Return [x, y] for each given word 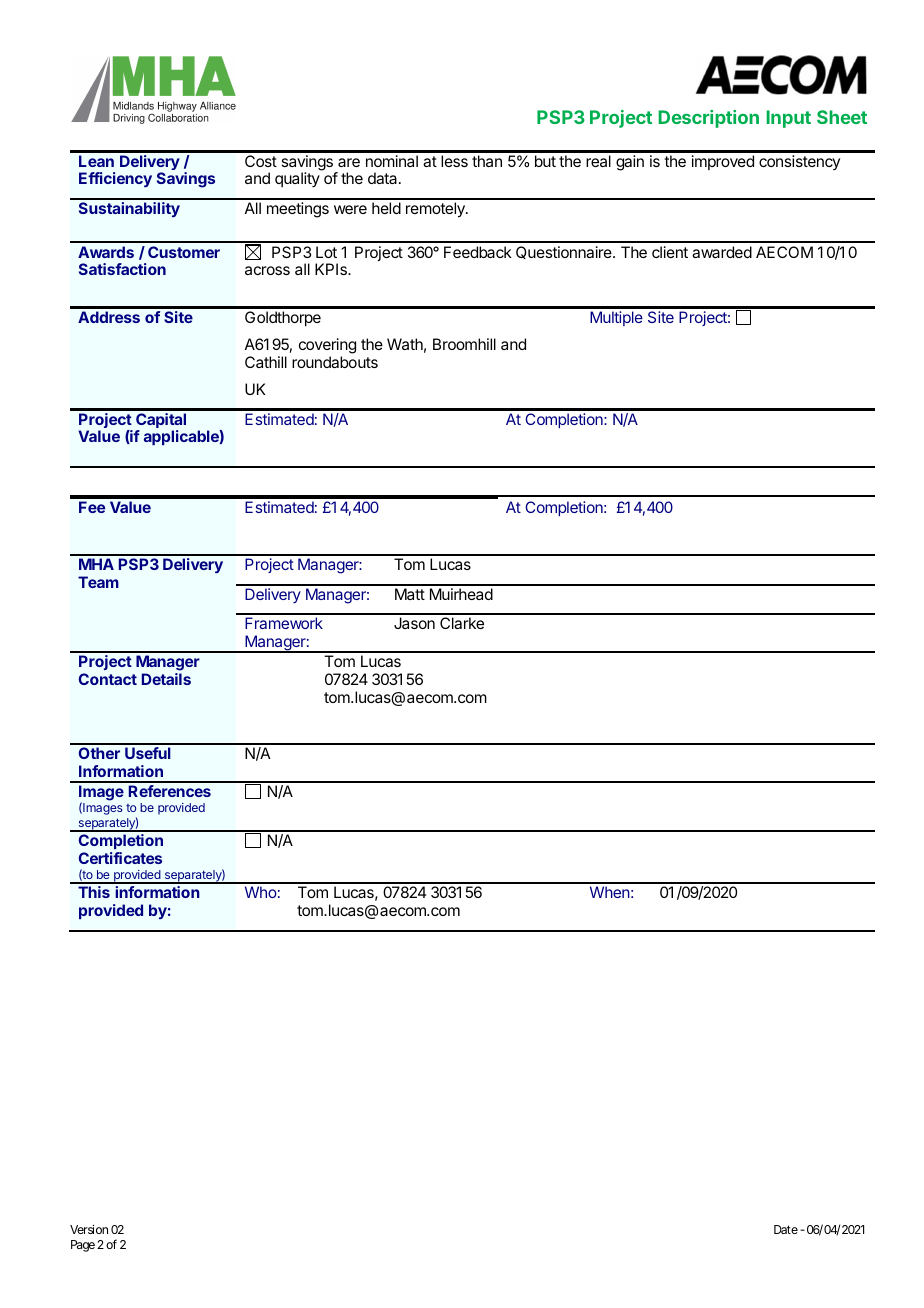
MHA [96, 564]
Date [786, 1229]
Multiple [616, 318]
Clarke [462, 623]
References [170, 791]
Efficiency [115, 179]
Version [89, 1229]
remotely [436, 210]
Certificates [120, 858]
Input [789, 119]
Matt [410, 594]
